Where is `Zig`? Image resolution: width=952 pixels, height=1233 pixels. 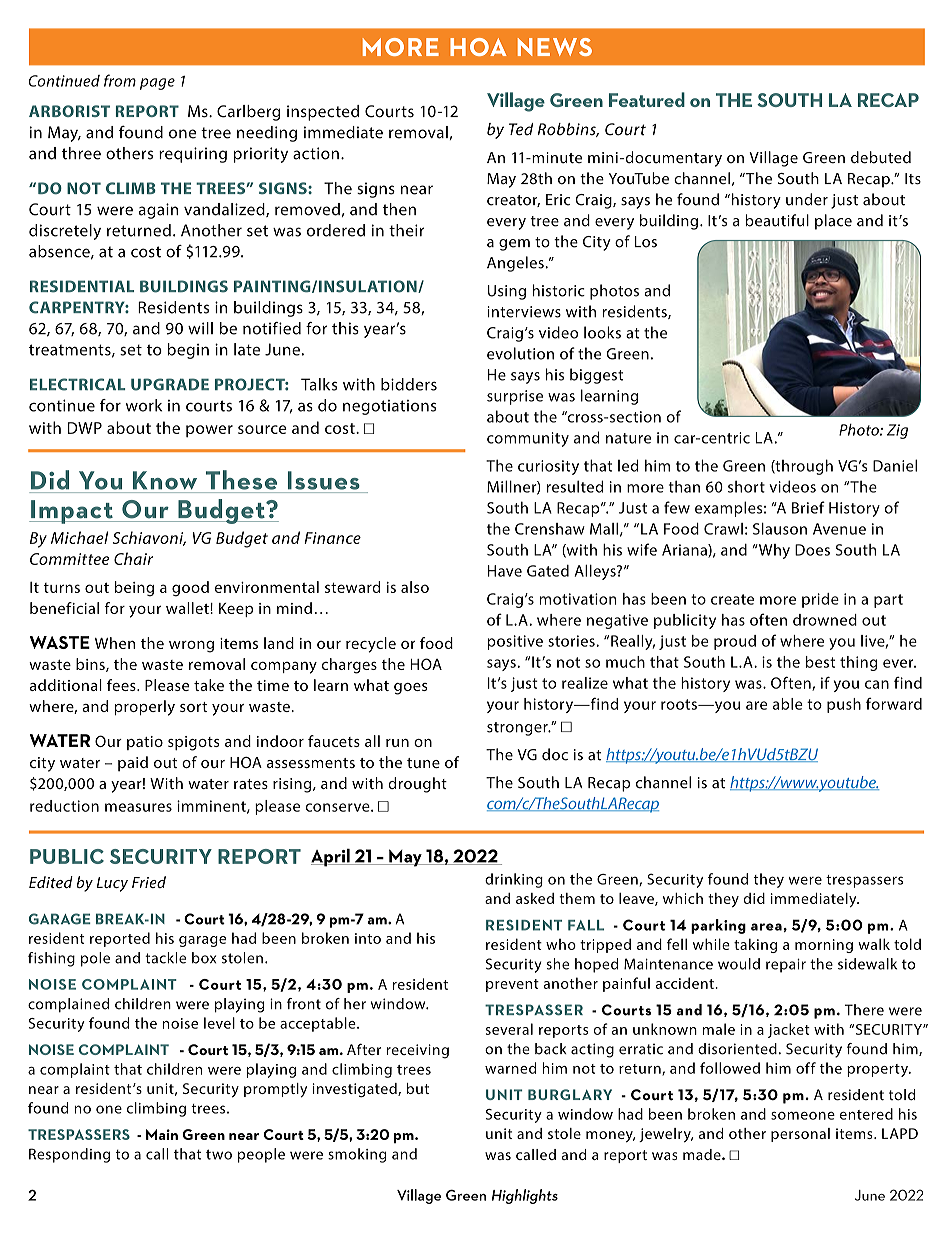 Zig is located at coordinates (897, 431).
